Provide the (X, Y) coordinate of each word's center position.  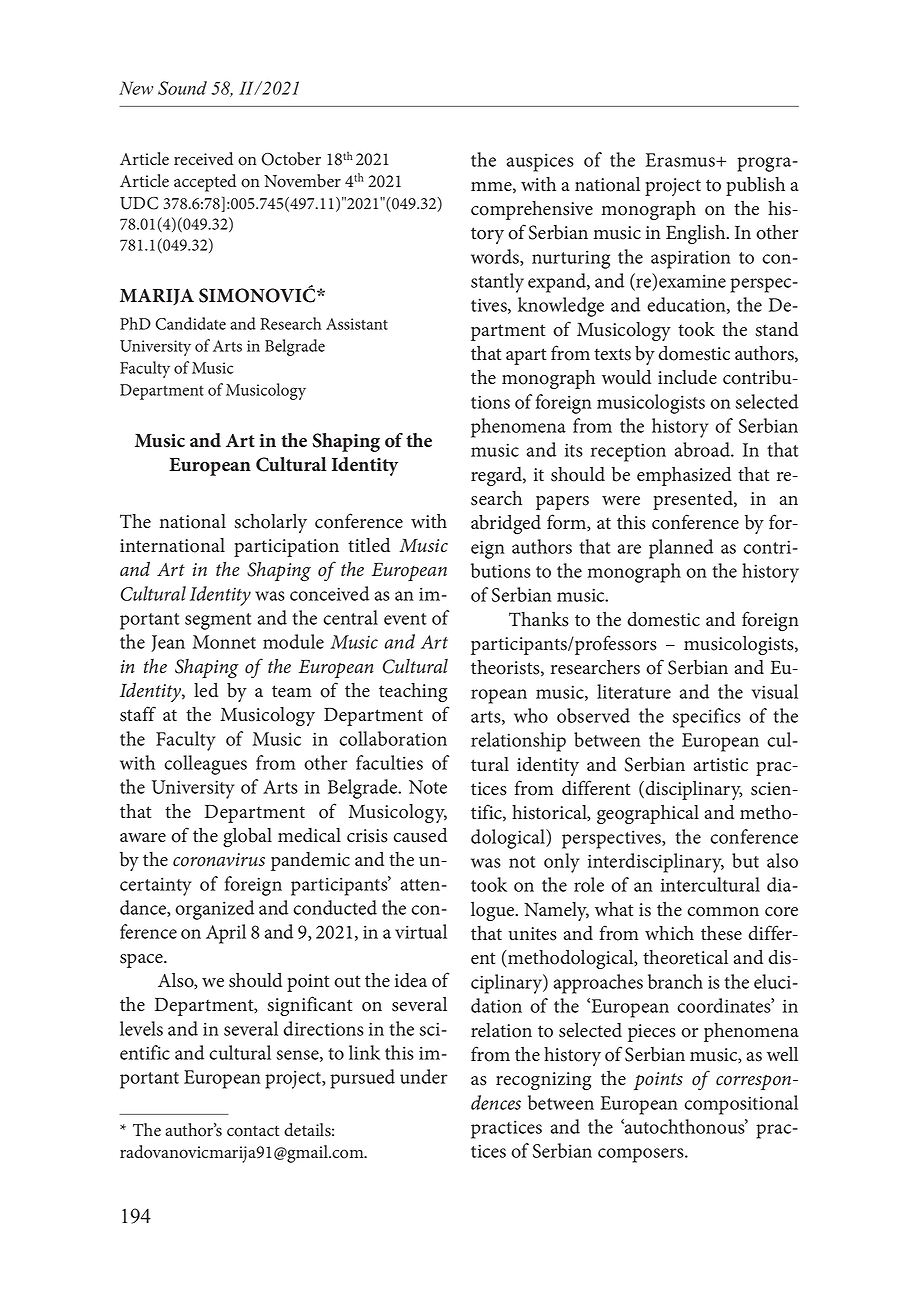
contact (253, 1131)
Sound (182, 88)
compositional (741, 1105)
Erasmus (681, 160)
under (424, 1076)
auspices (540, 162)
